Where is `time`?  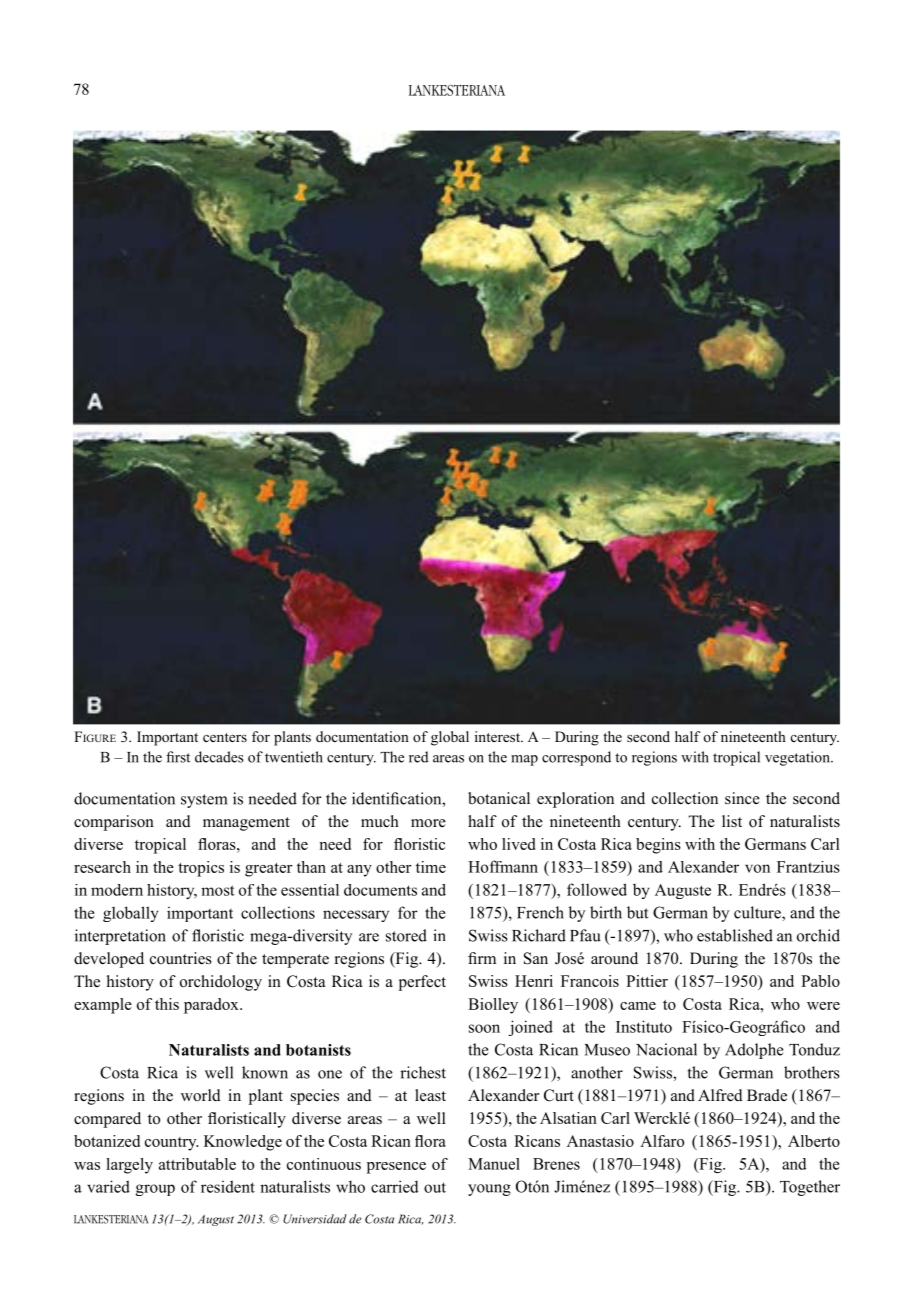
time is located at coordinates (431, 867).
